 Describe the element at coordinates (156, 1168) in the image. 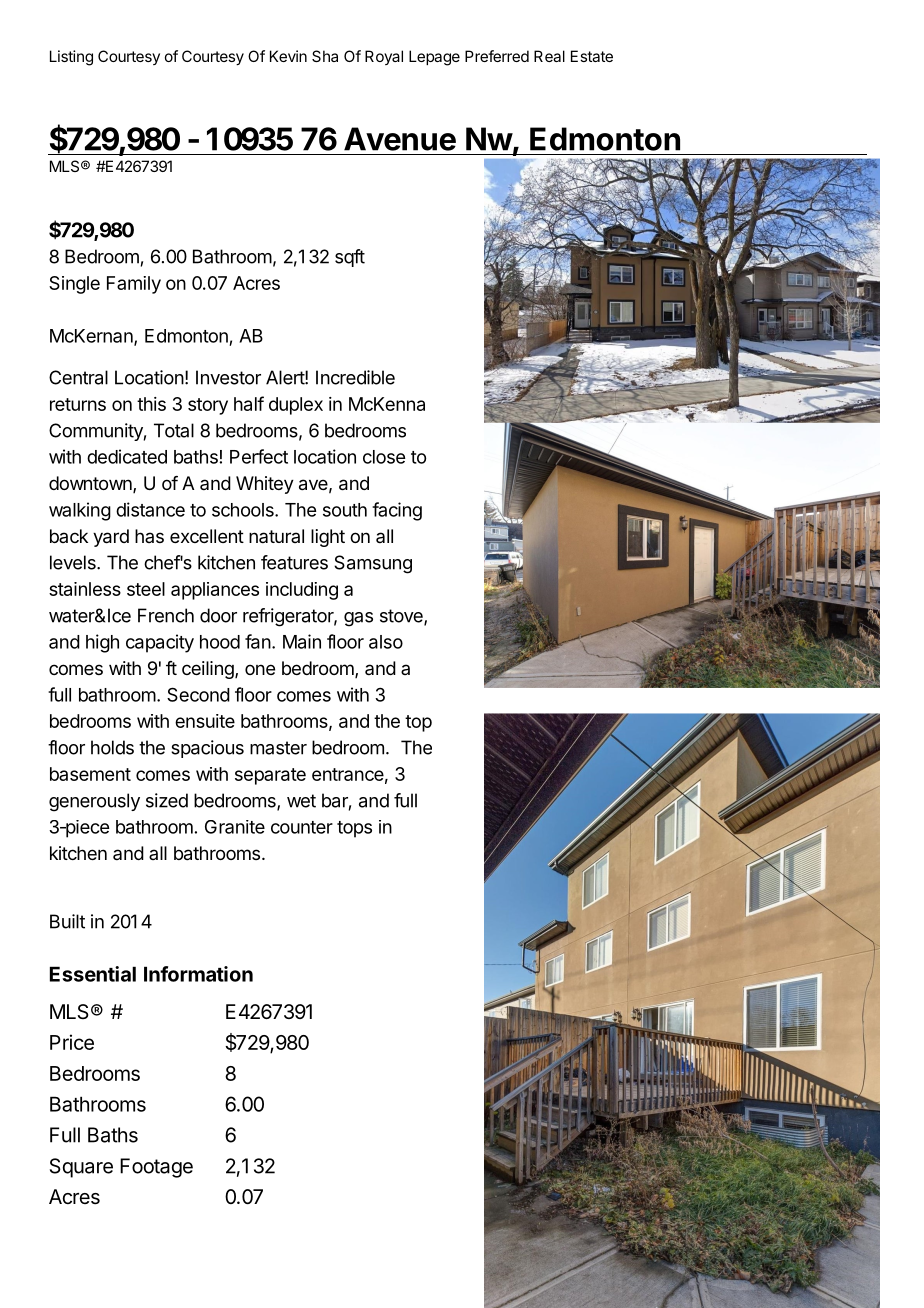

I see `Footage` at that location.
